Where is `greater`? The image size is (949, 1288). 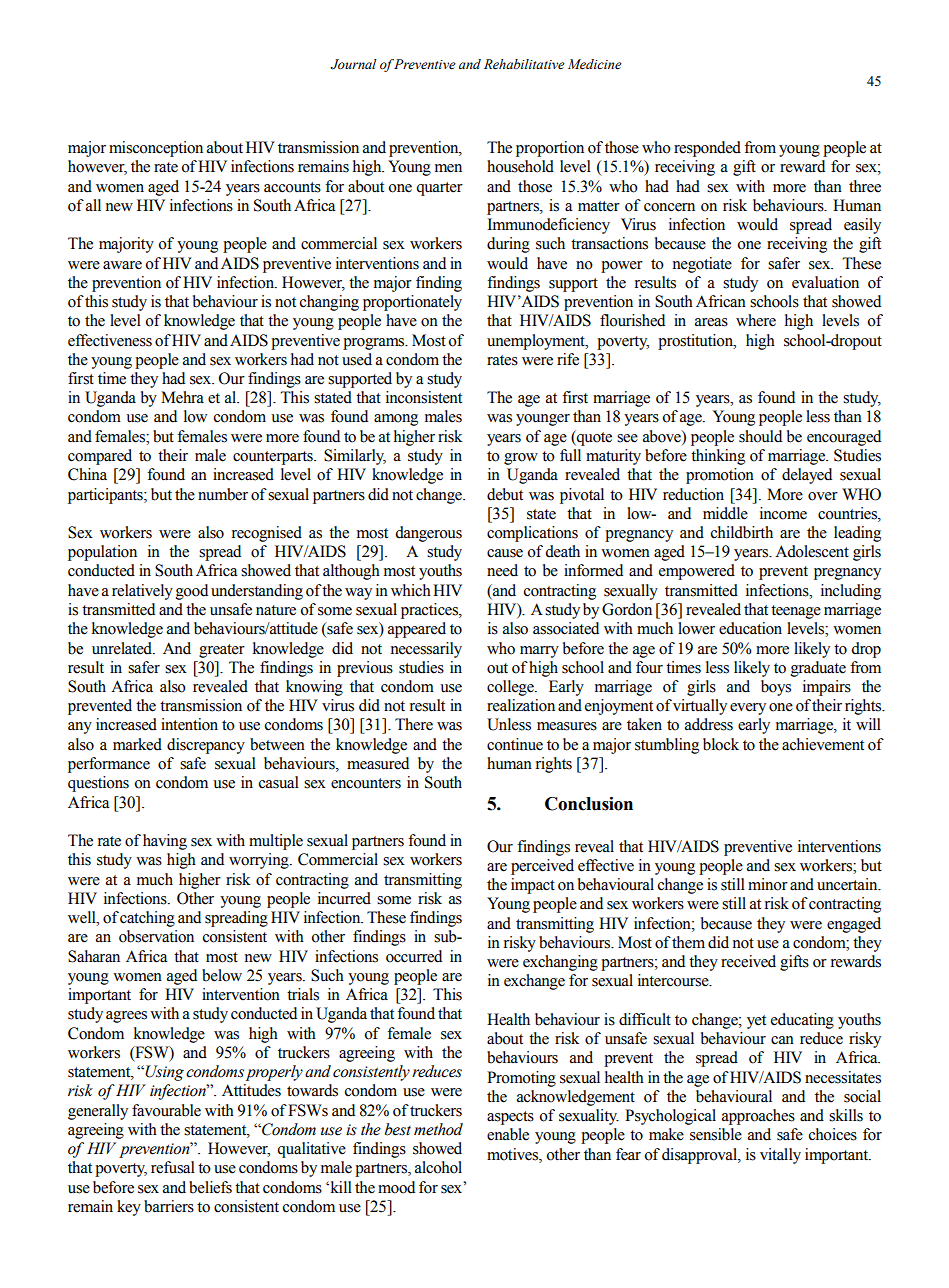 greater is located at coordinates (222, 651).
